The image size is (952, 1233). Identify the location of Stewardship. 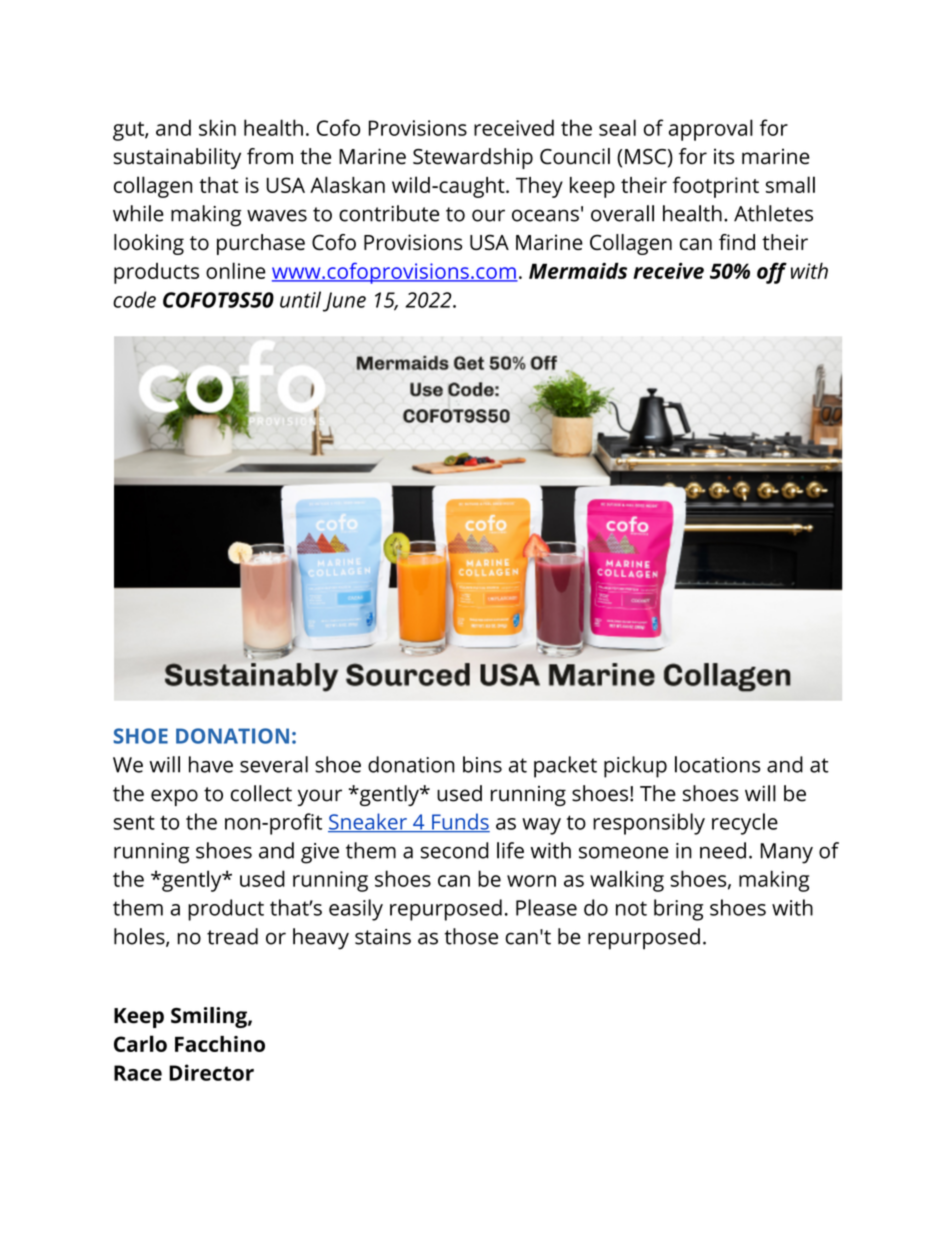
(473, 158).
